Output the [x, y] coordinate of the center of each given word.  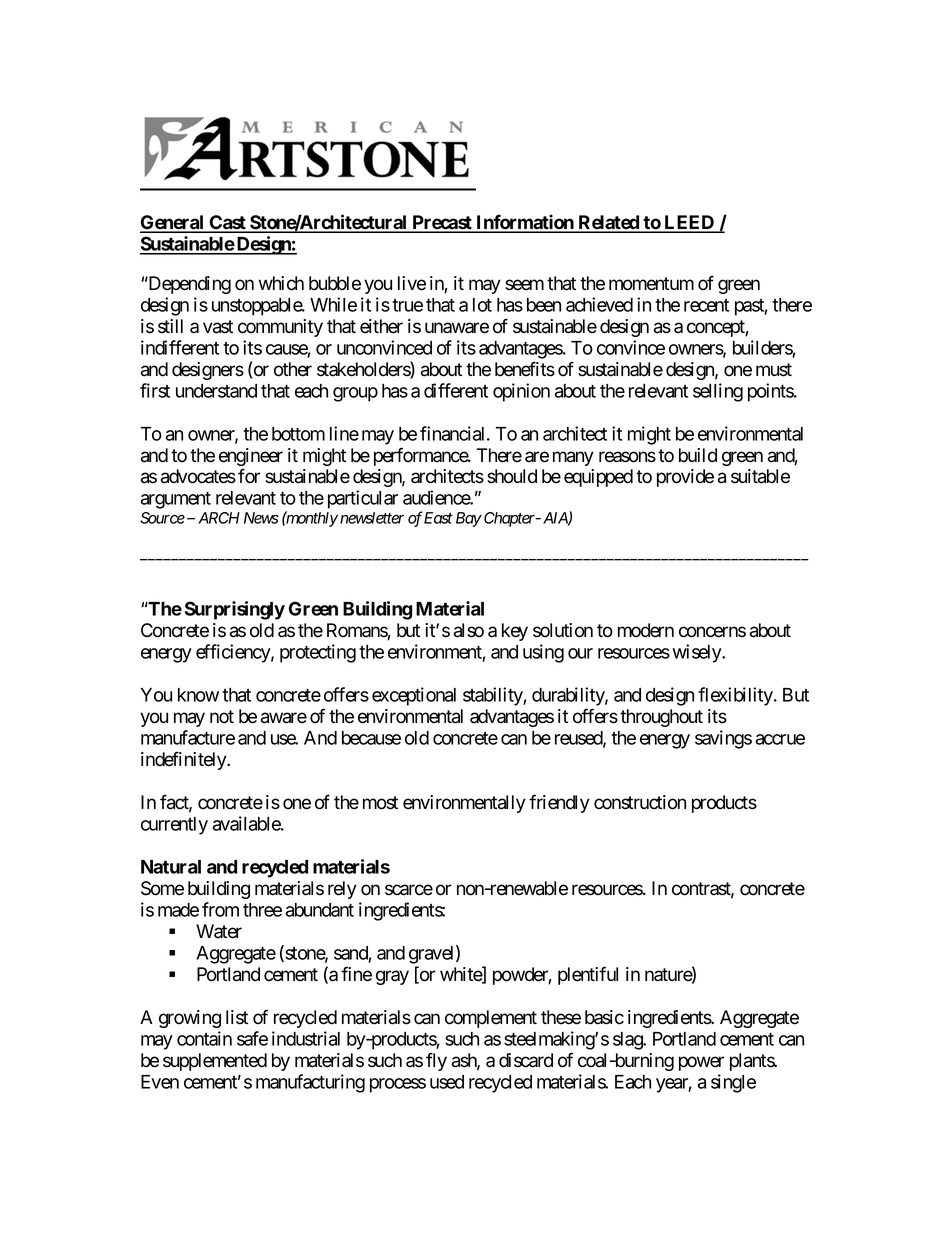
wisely [698, 653]
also [469, 630]
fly [436, 1061]
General [173, 223]
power [701, 1063]
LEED [689, 223]
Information [525, 223]
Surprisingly [235, 610]
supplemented [215, 1062]
